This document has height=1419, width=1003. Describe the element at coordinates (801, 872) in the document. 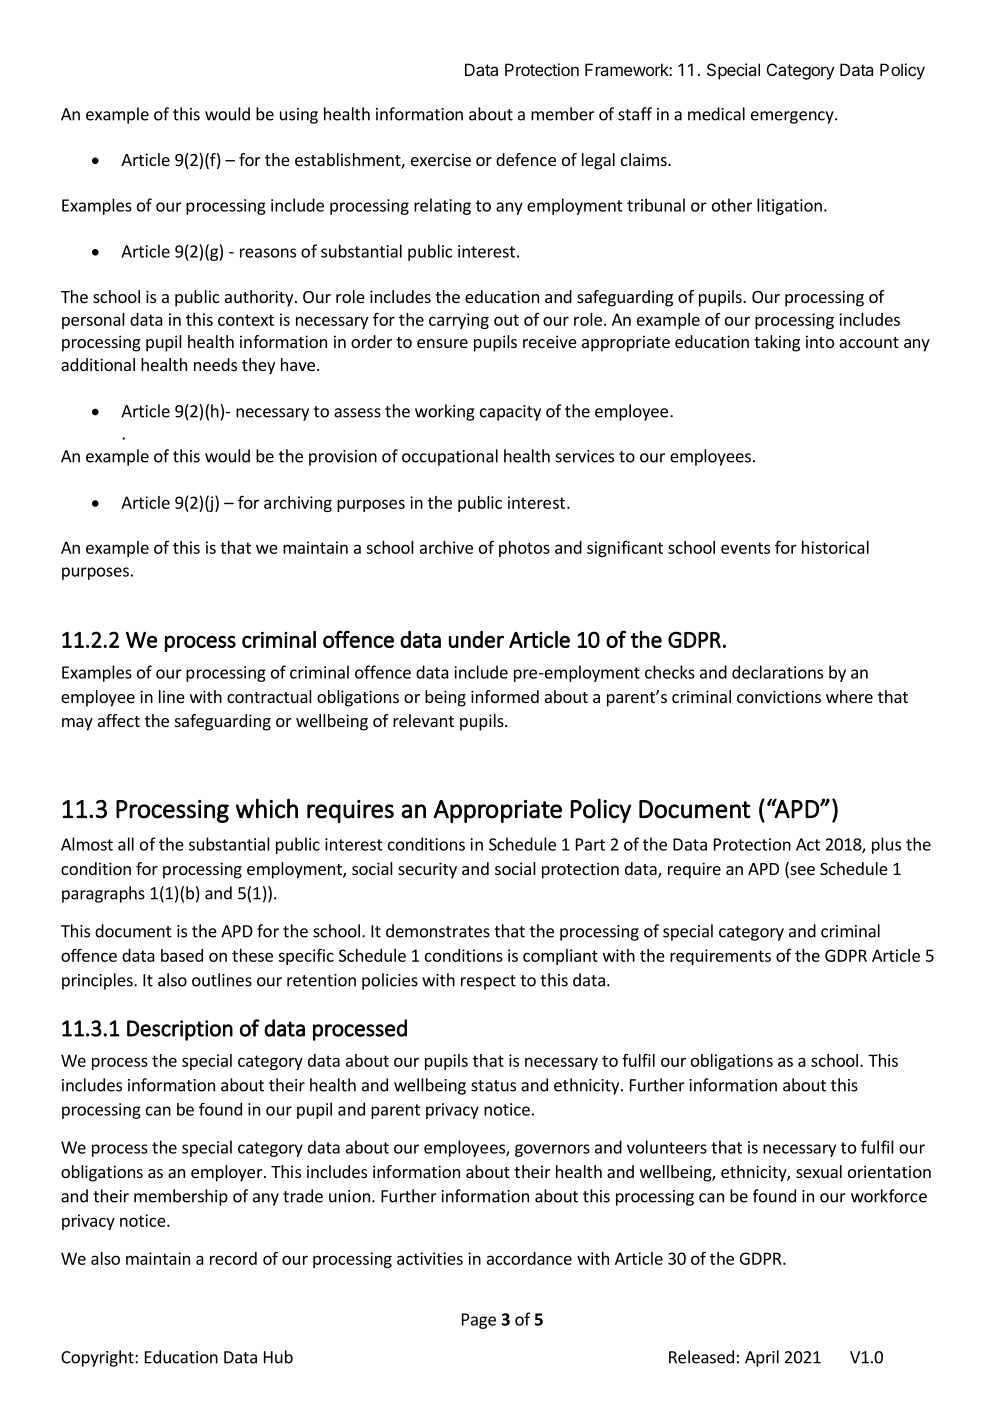

I see `see` at that location.
